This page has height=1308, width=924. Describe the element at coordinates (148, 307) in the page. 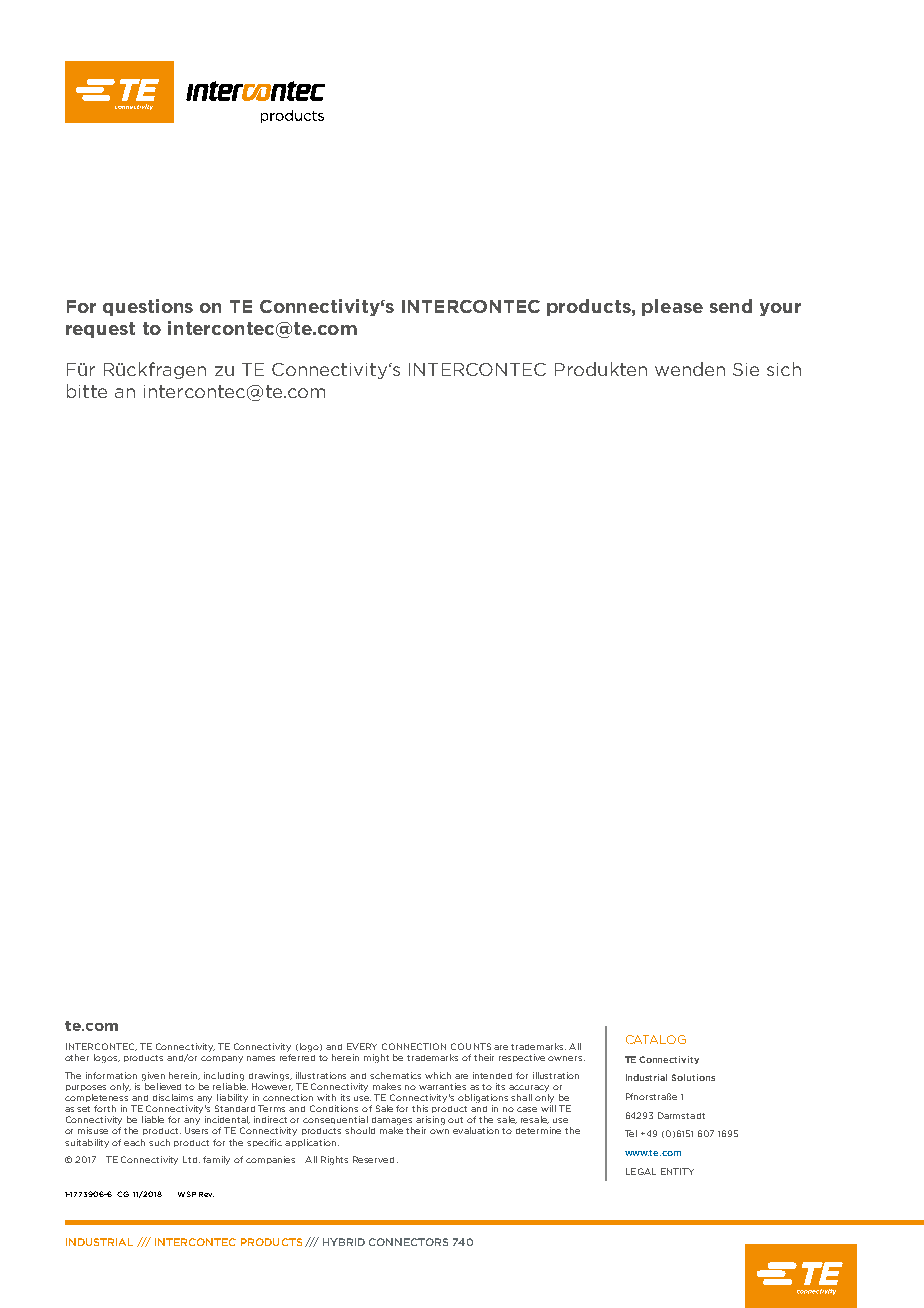

I see `questions` at that location.
